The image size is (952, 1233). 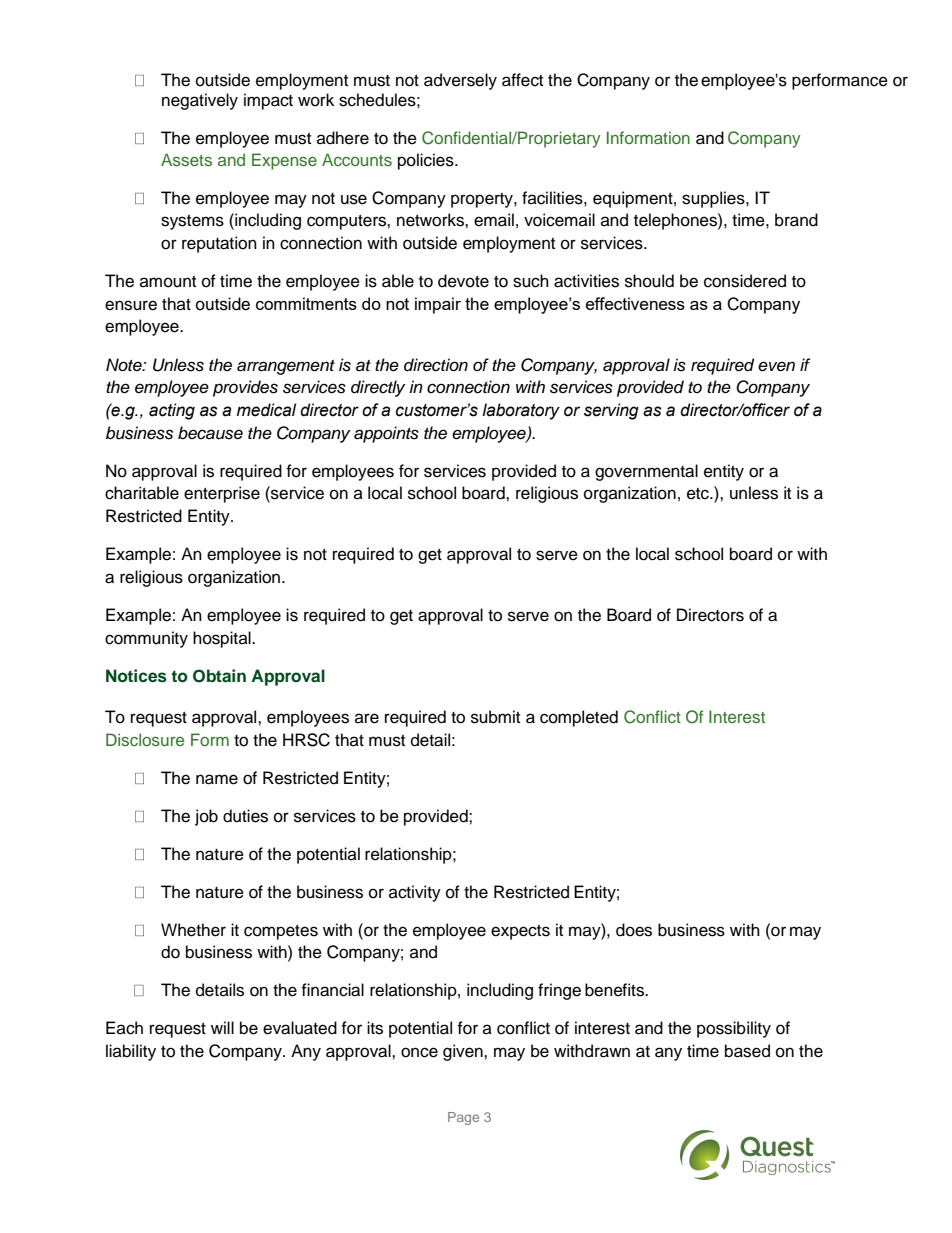 I want to click on provides, so click(x=245, y=388).
